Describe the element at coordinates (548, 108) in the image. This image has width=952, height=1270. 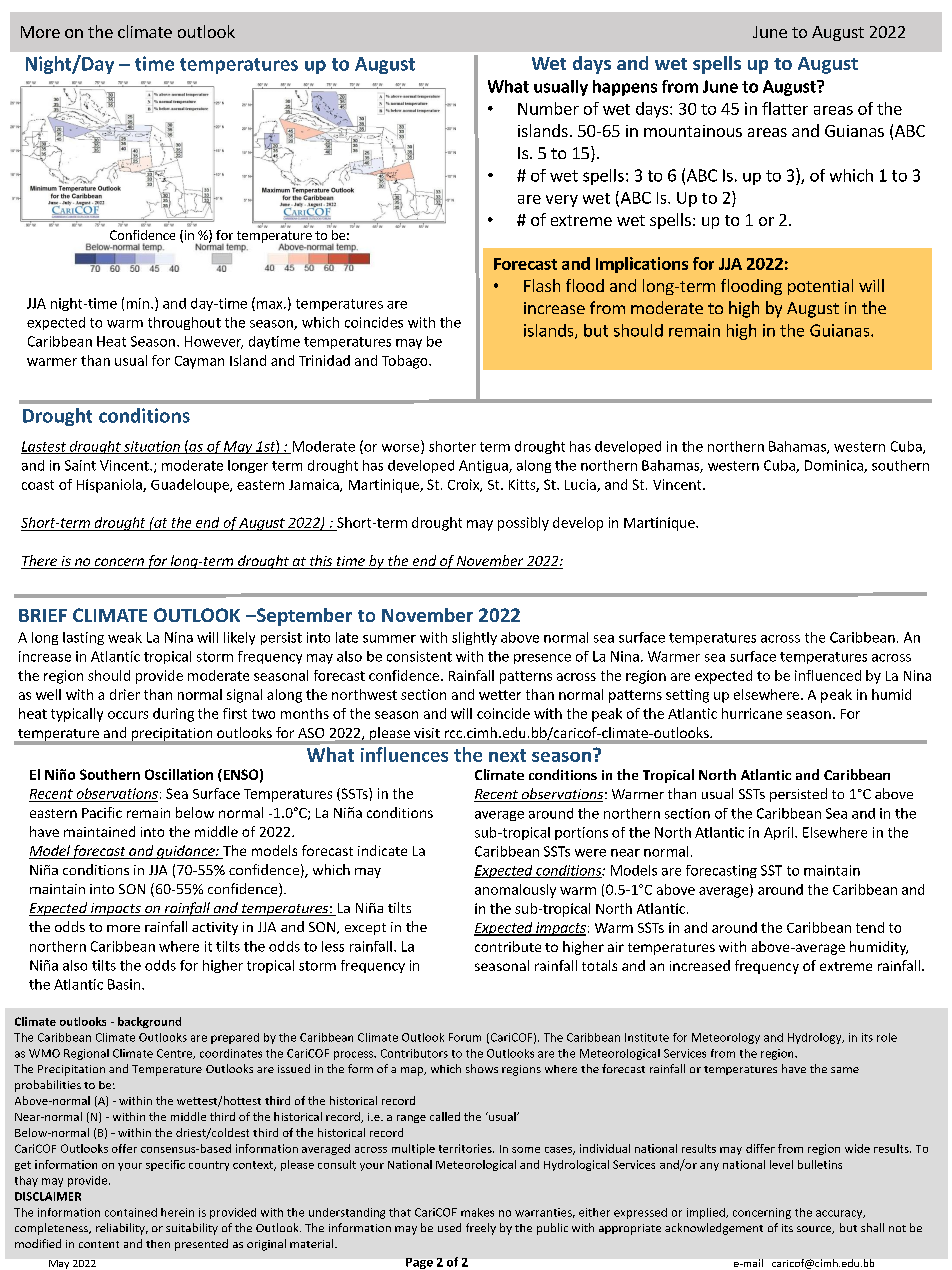
I see `Number` at that location.
